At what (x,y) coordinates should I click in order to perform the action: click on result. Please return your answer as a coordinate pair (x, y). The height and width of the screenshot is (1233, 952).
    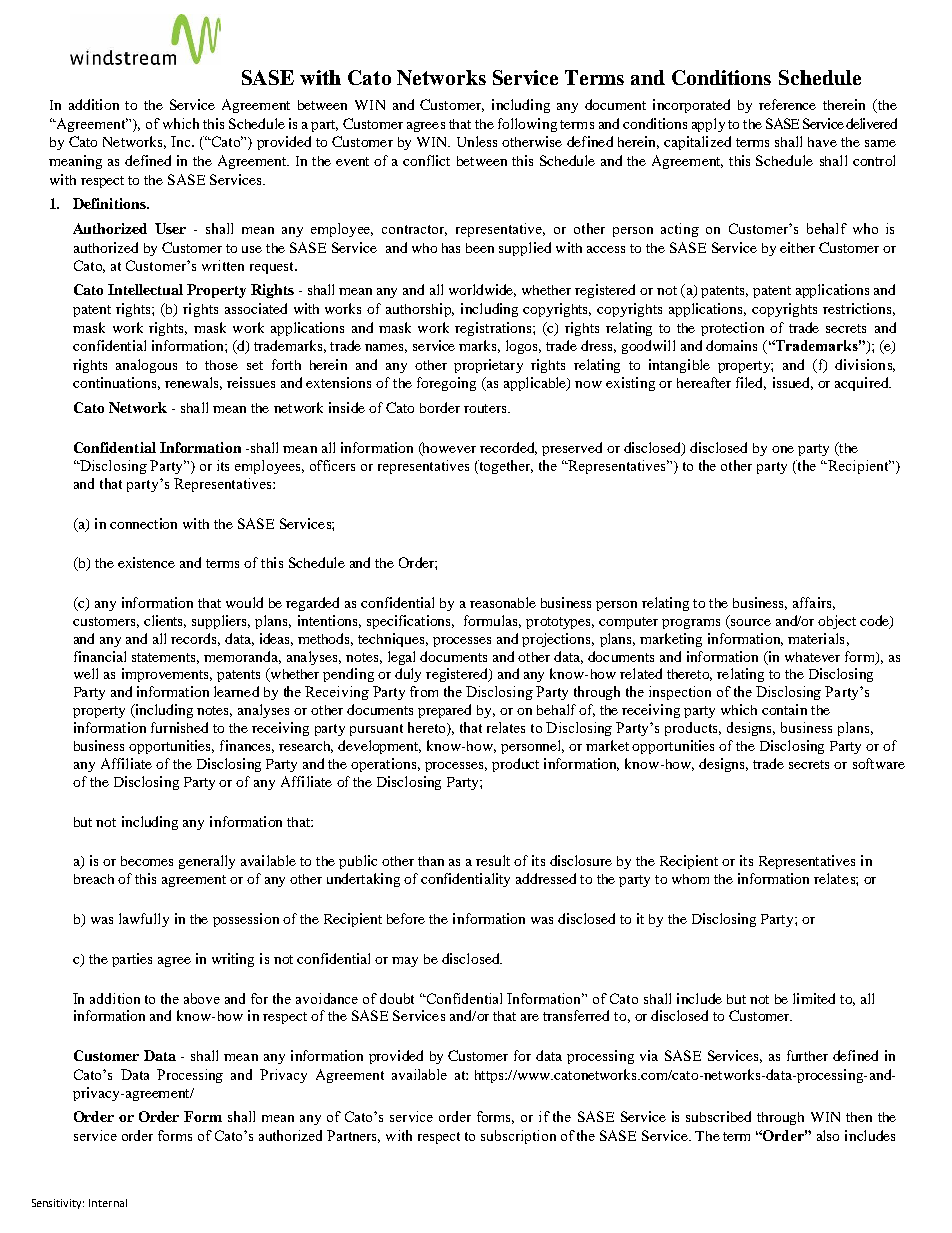
    Looking at the image, I should click on (493, 860).
